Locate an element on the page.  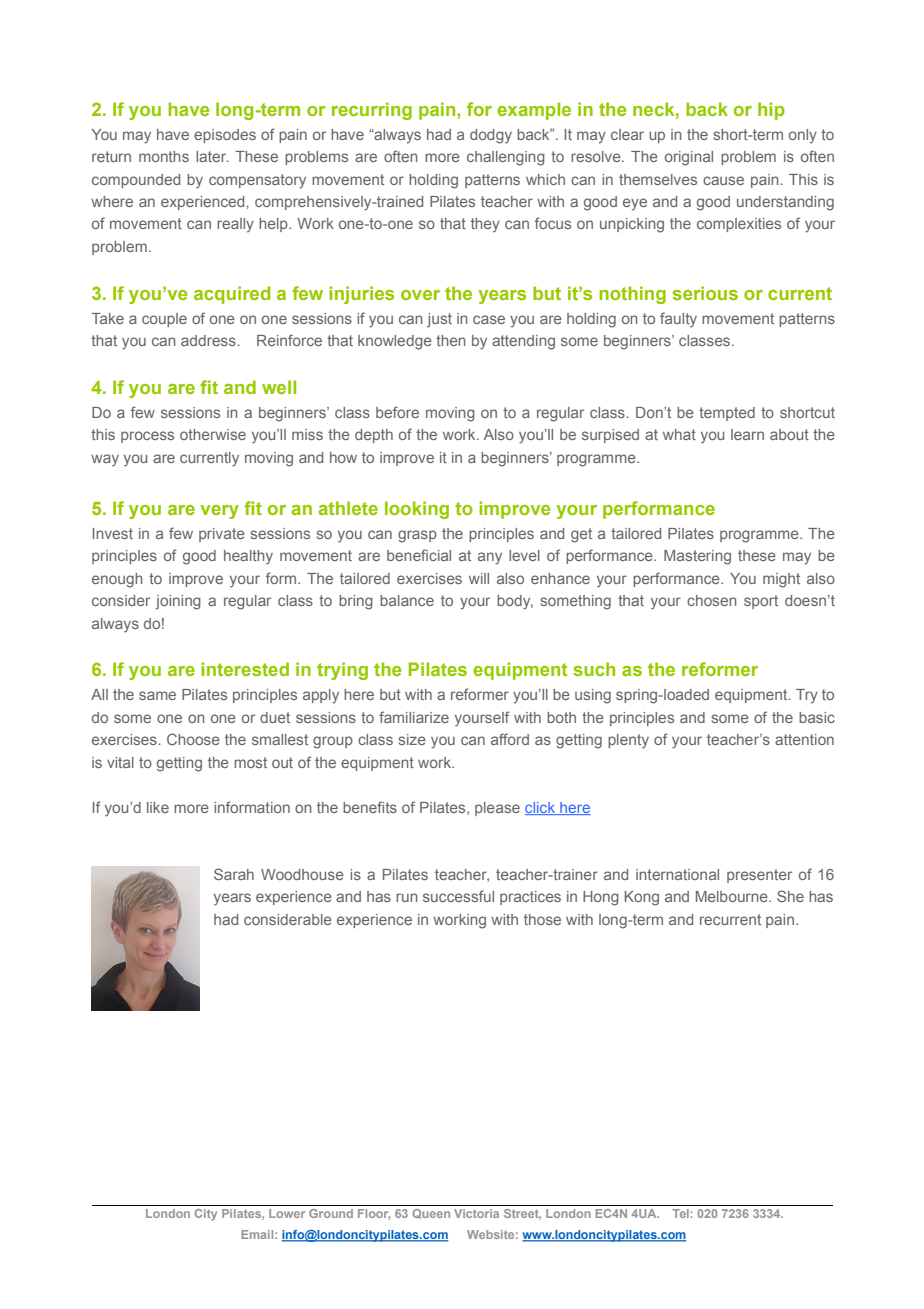
later is located at coordinates (212, 156).
